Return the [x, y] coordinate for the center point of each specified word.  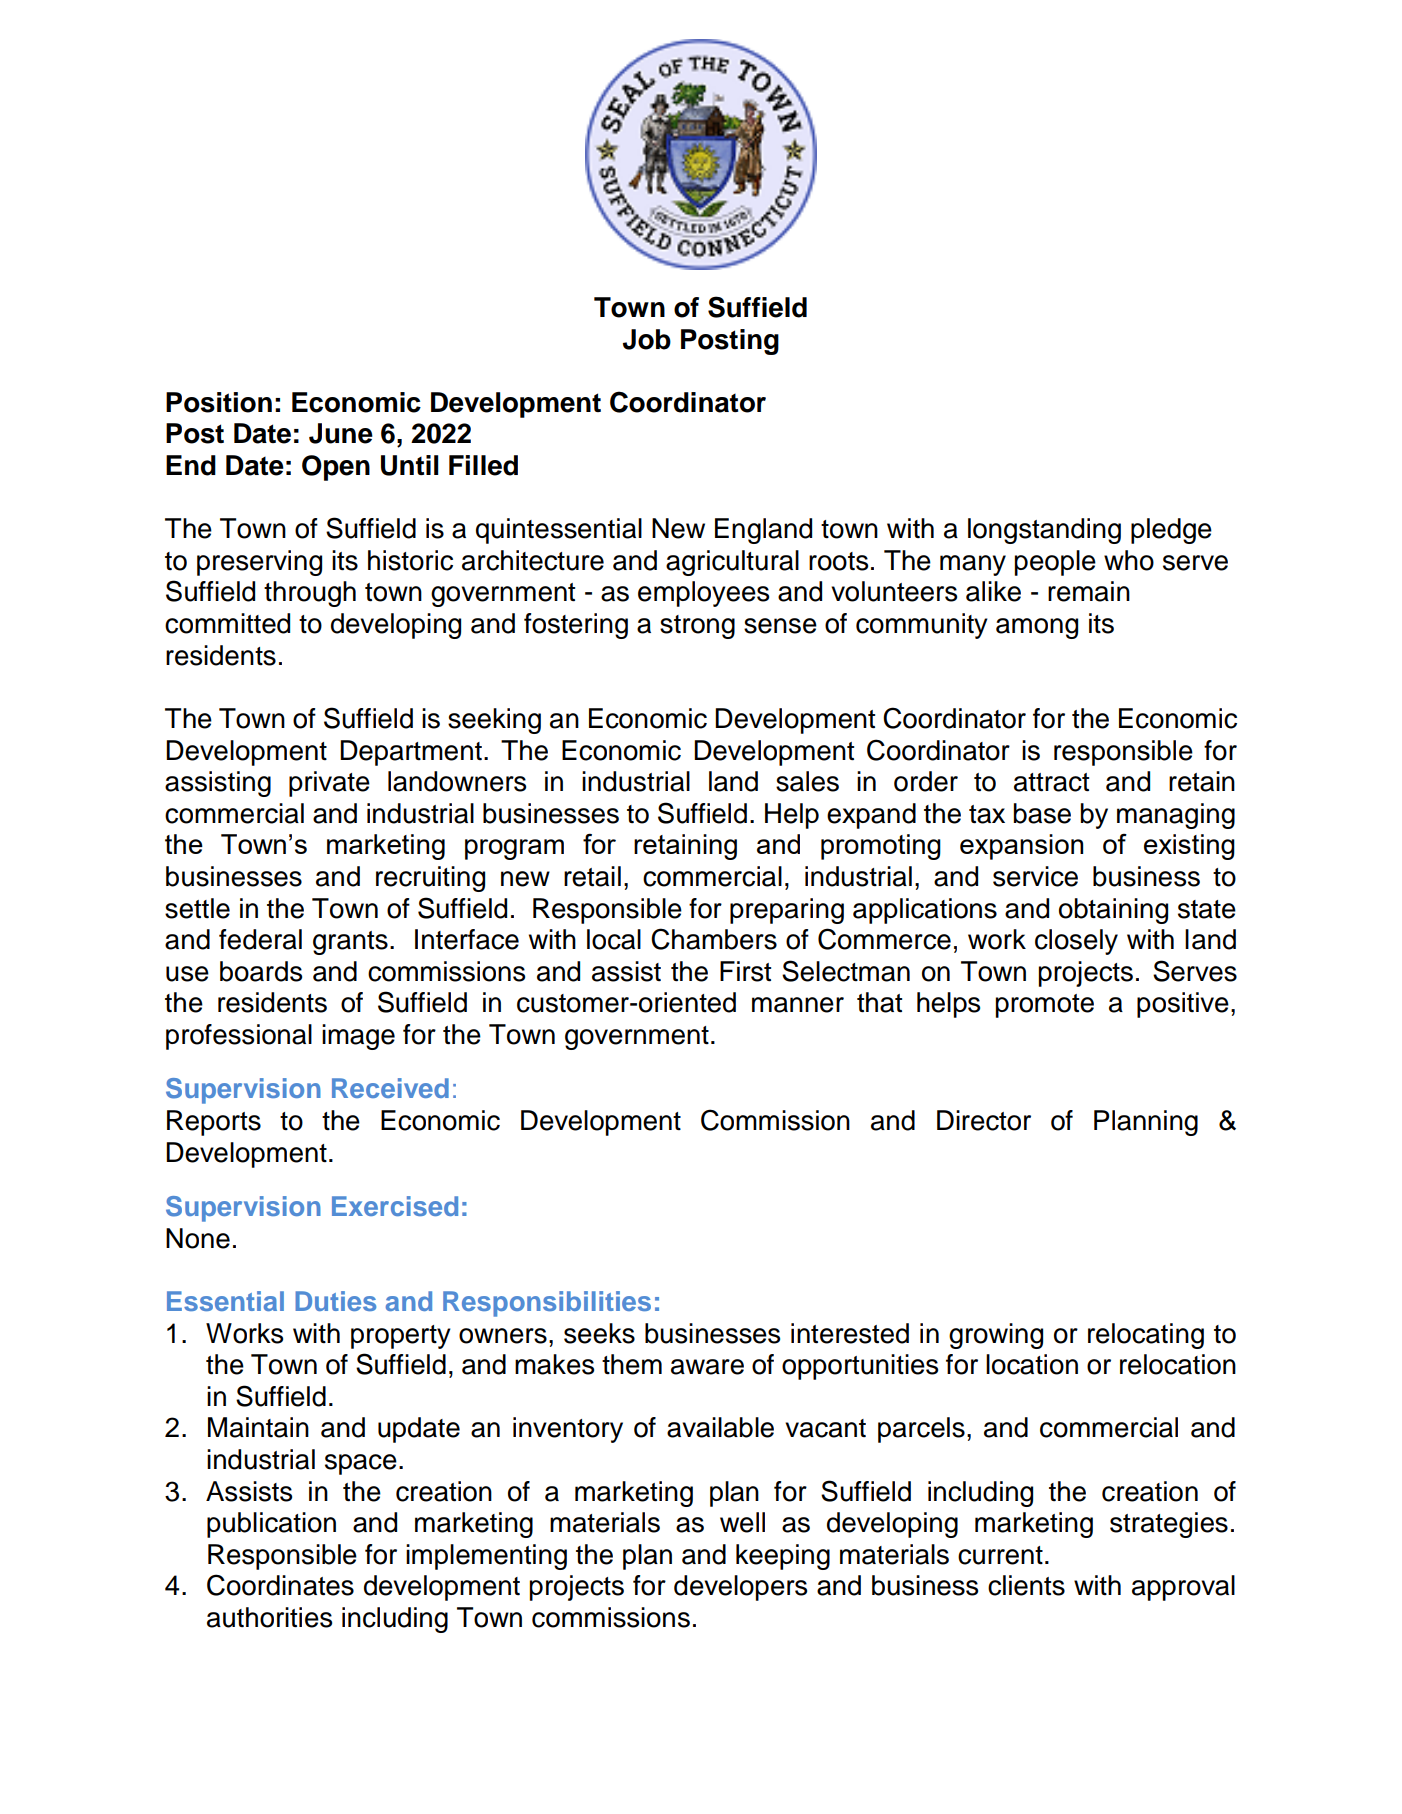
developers [740, 1588]
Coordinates [280, 1585]
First [745, 971]
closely [1076, 942]
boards [261, 971]
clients [1026, 1585]
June [341, 433]
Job [647, 339]
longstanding [1044, 531]
